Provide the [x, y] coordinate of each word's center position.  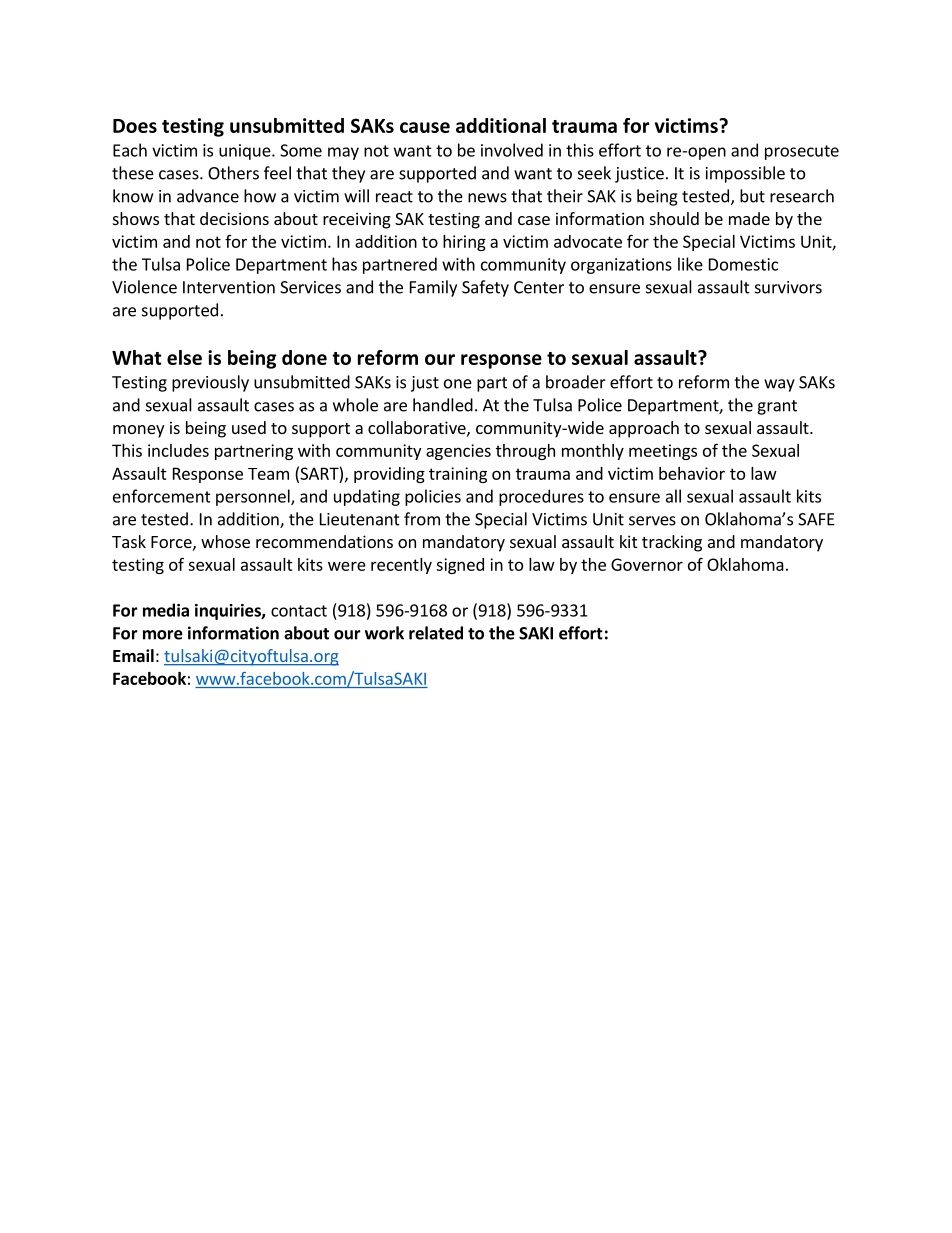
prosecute [802, 152]
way [779, 385]
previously [210, 383]
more [163, 635]
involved [512, 150]
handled [443, 405]
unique [246, 152]
